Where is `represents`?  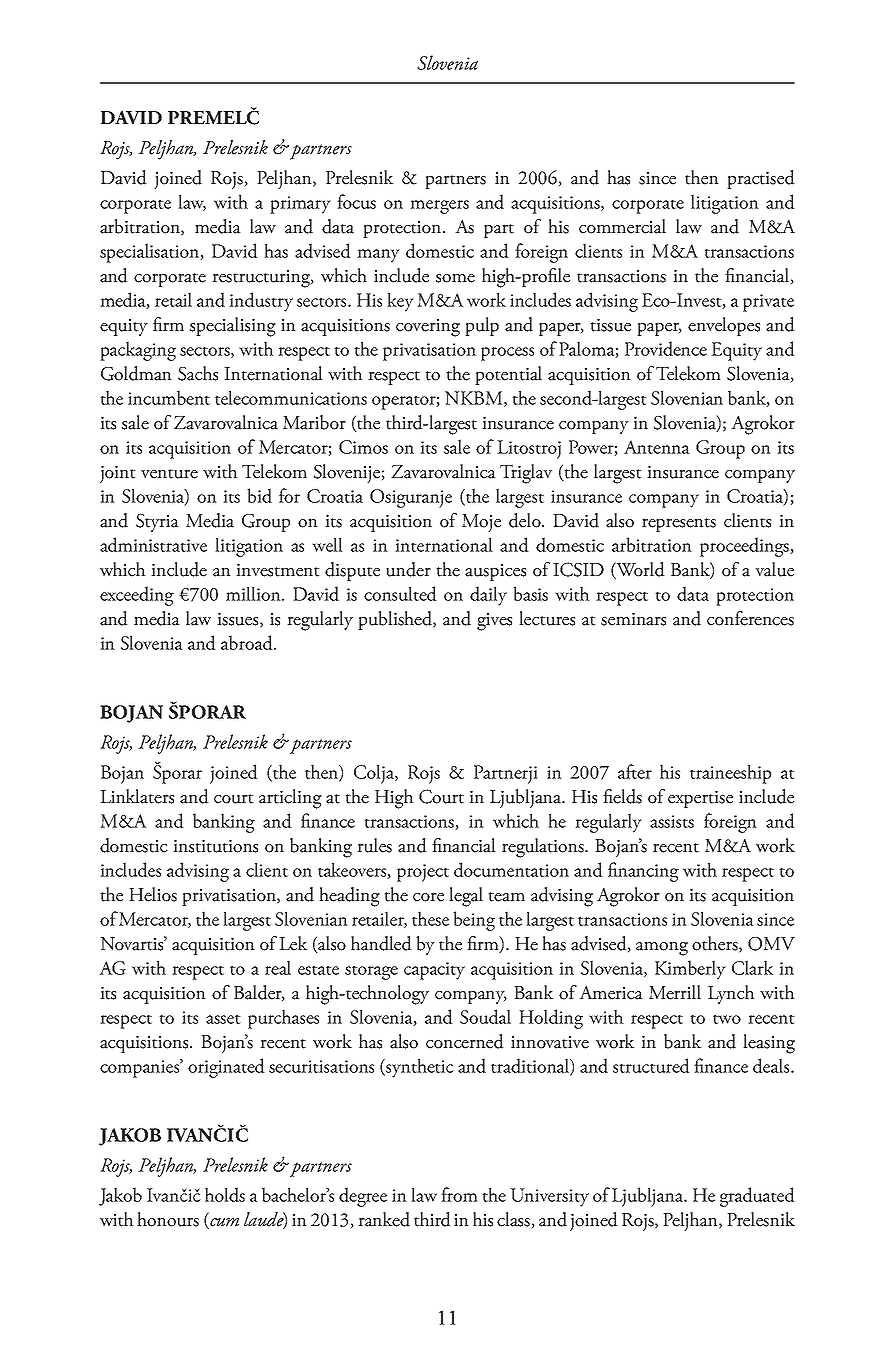
represents is located at coordinates (679, 525).
